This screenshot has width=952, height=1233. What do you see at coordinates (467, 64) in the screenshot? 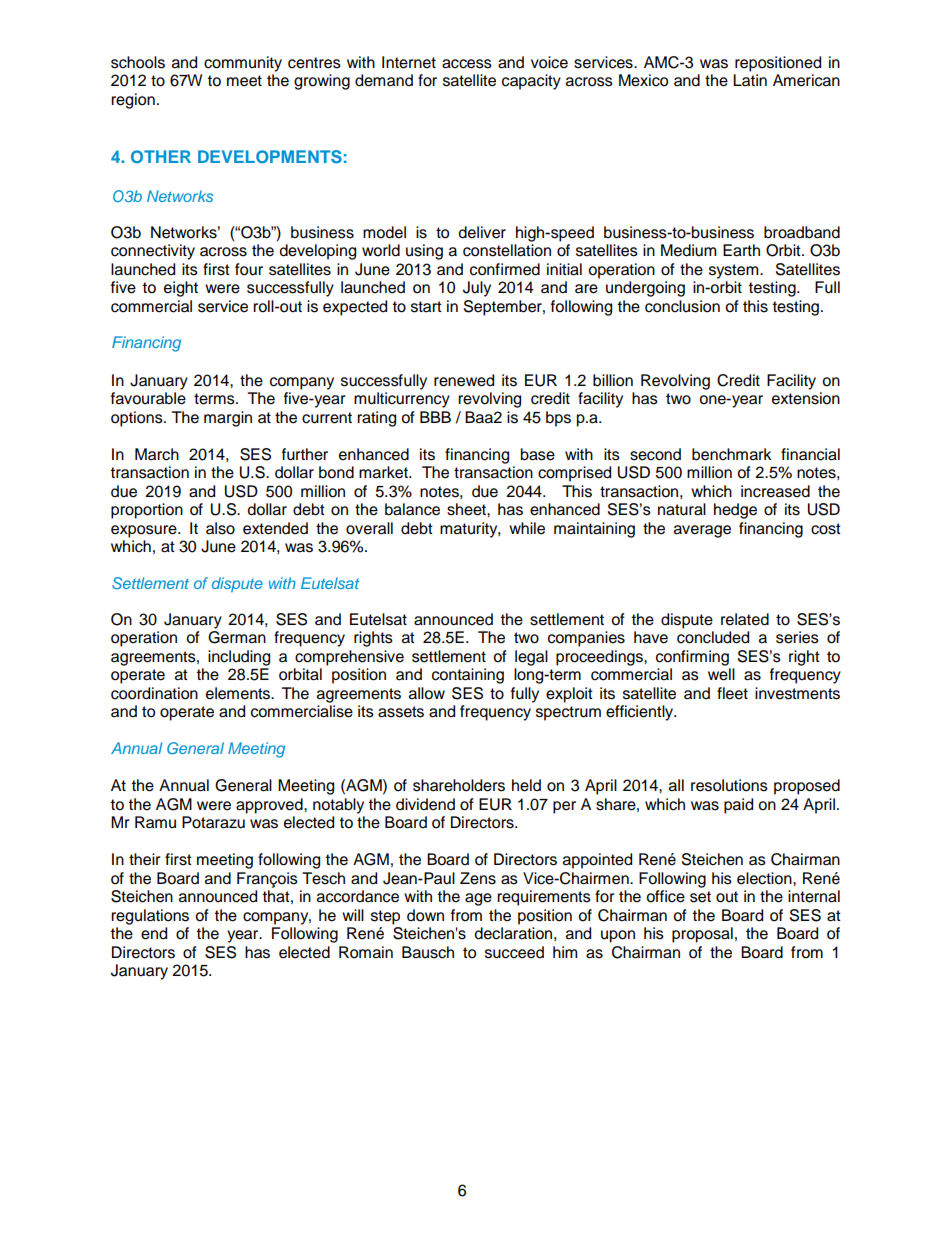
I see `access` at bounding box center [467, 64].
